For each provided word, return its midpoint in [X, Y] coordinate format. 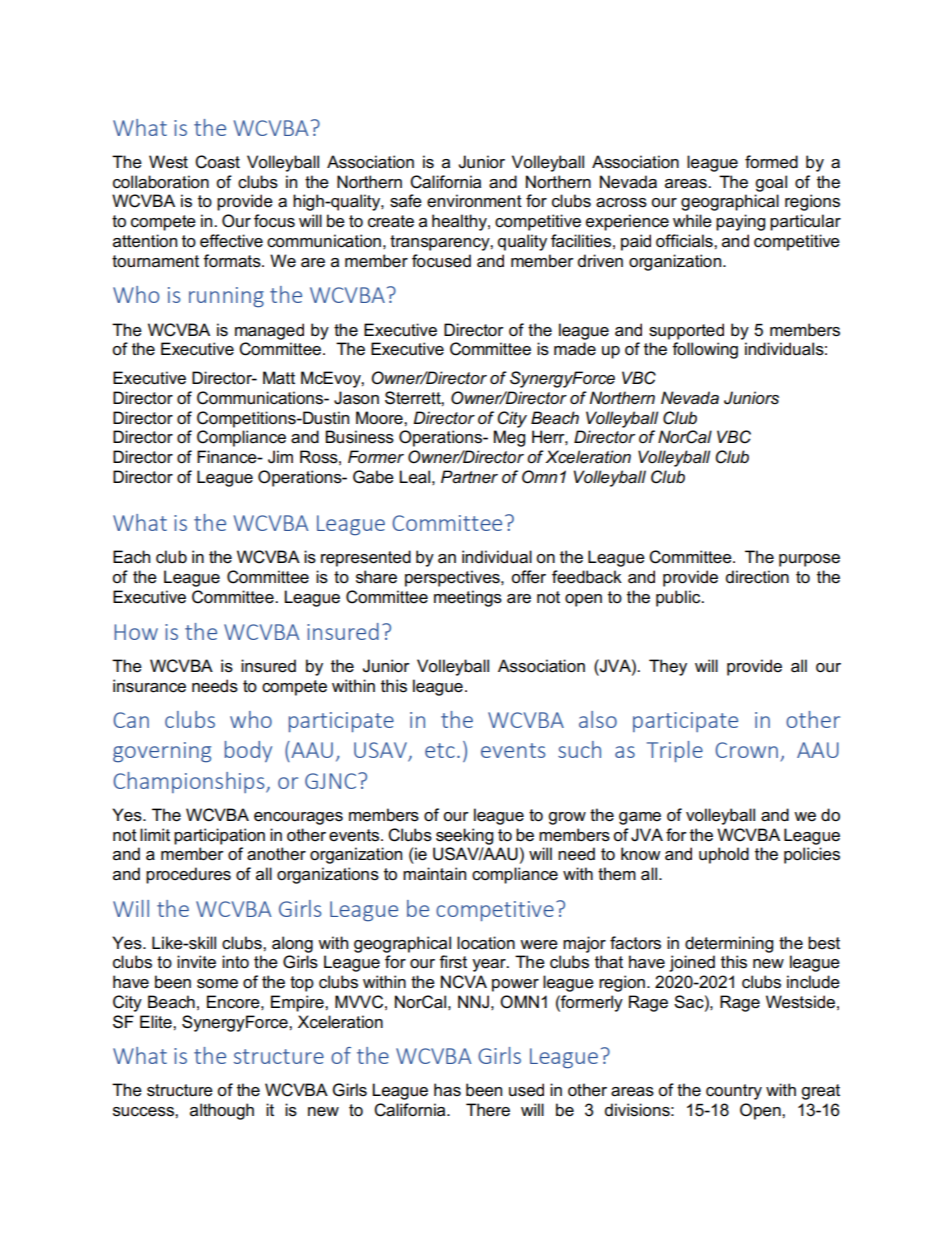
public [679, 598]
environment [474, 201]
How [136, 632]
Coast [217, 162]
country [734, 1092]
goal [771, 183]
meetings [468, 598]
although [222, 1111]
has [447, 1090]
